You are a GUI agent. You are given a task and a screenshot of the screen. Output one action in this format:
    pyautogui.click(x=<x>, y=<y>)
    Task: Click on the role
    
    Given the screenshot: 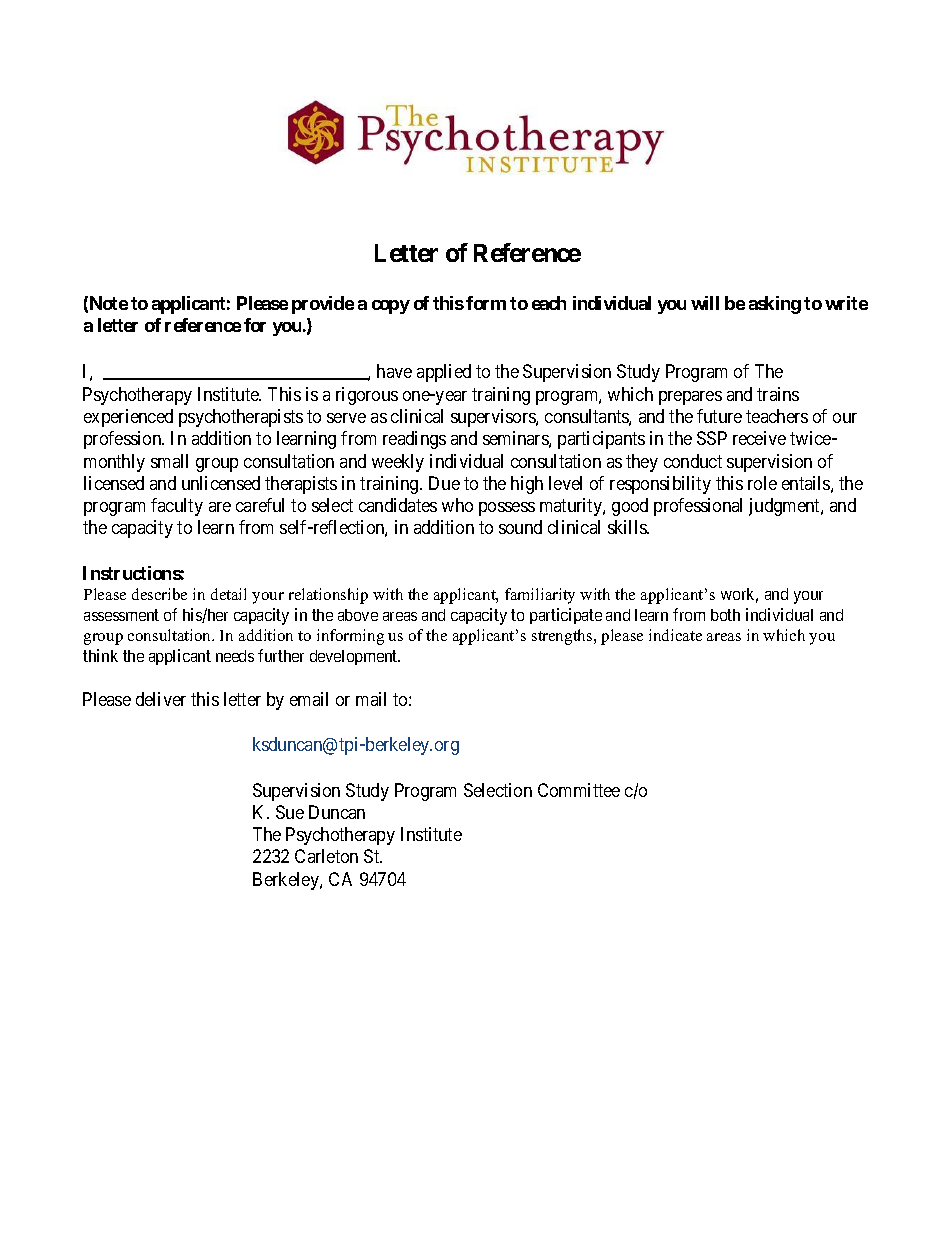 What is the action you would take?
    pyautogui.click(x=762, y=483)
